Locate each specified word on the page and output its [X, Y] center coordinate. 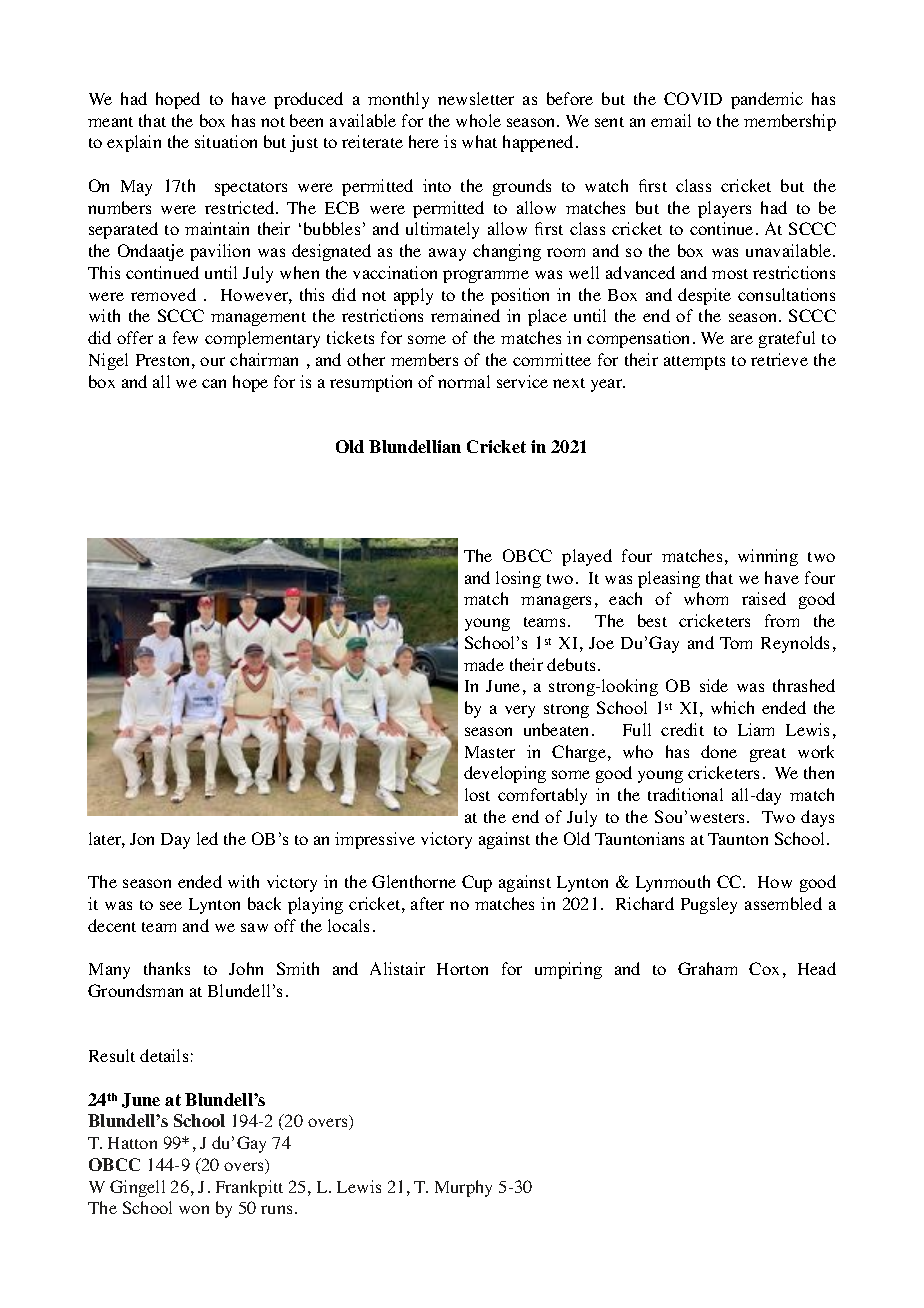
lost [477, 794]
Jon [142, 839]
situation [226, 141]
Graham [707, 968]
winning [768, 557]
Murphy [463, 1188]
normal [464, 381]
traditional [685, 794]
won [194, 1209]
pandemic [767, 100]
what [479, 141]
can [214, 383]
